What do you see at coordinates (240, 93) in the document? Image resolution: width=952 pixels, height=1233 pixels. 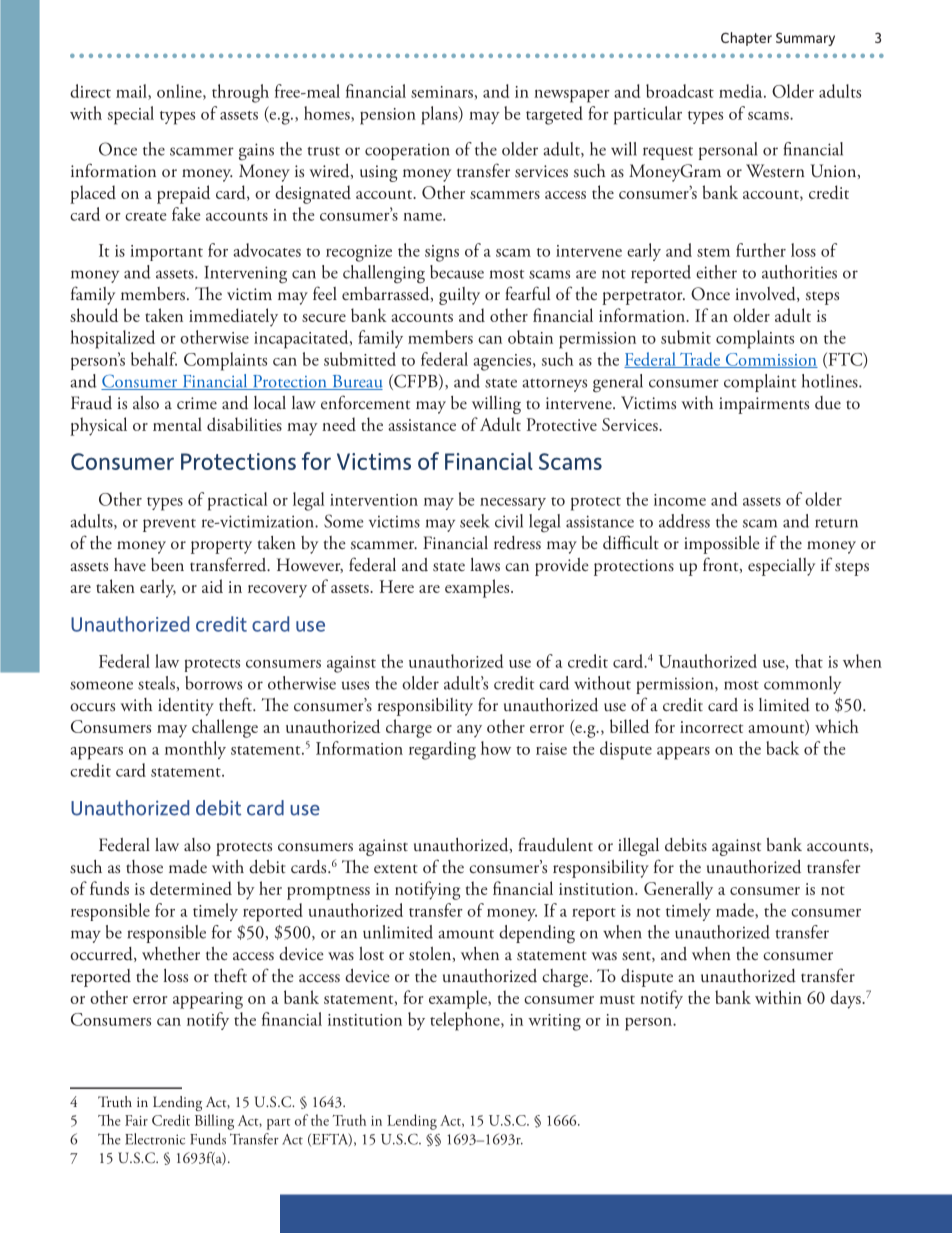 I see `through` at bounding box center [240, 93].
